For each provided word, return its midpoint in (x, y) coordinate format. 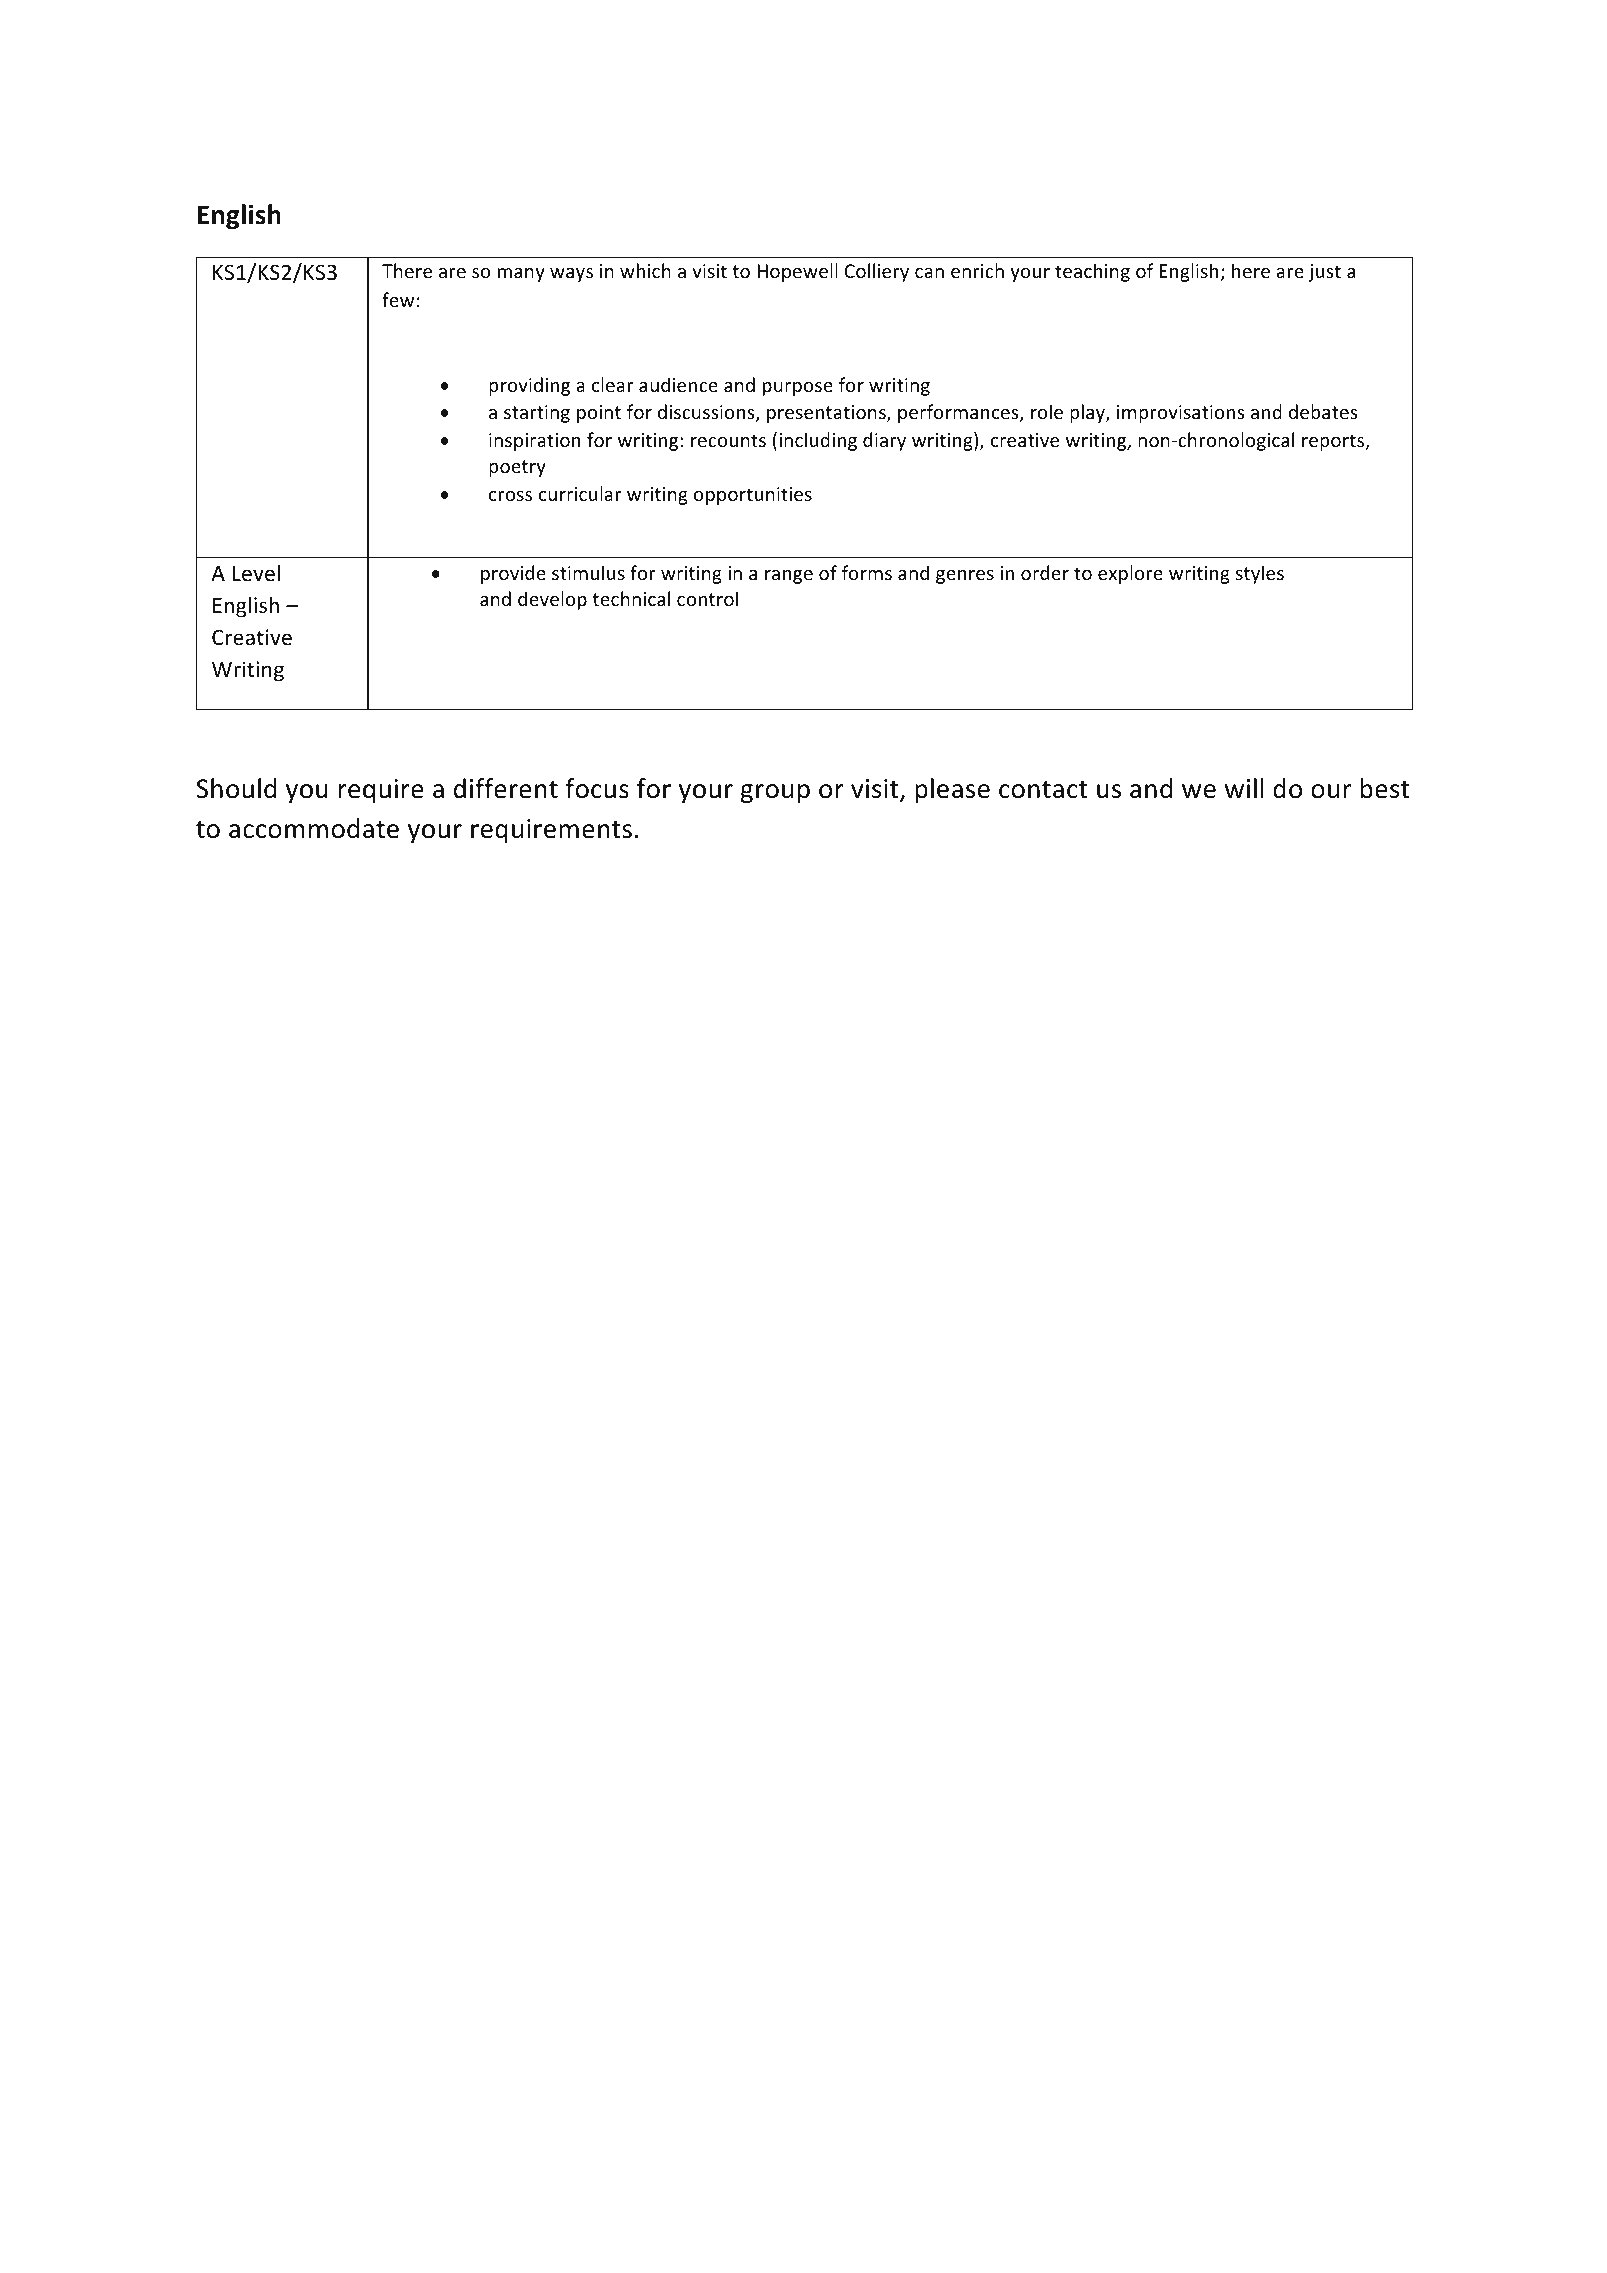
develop (552, 600)
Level (256, 573)
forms (867, 572)
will (1244, 788)
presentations (827, 414)
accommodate (314, 828)
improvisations (1181, 414)
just (1325, 273)
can (929, 273)
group (775, 794)
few (398, 299)
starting (537, 414)
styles (1260, 574)
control (707, 598)
